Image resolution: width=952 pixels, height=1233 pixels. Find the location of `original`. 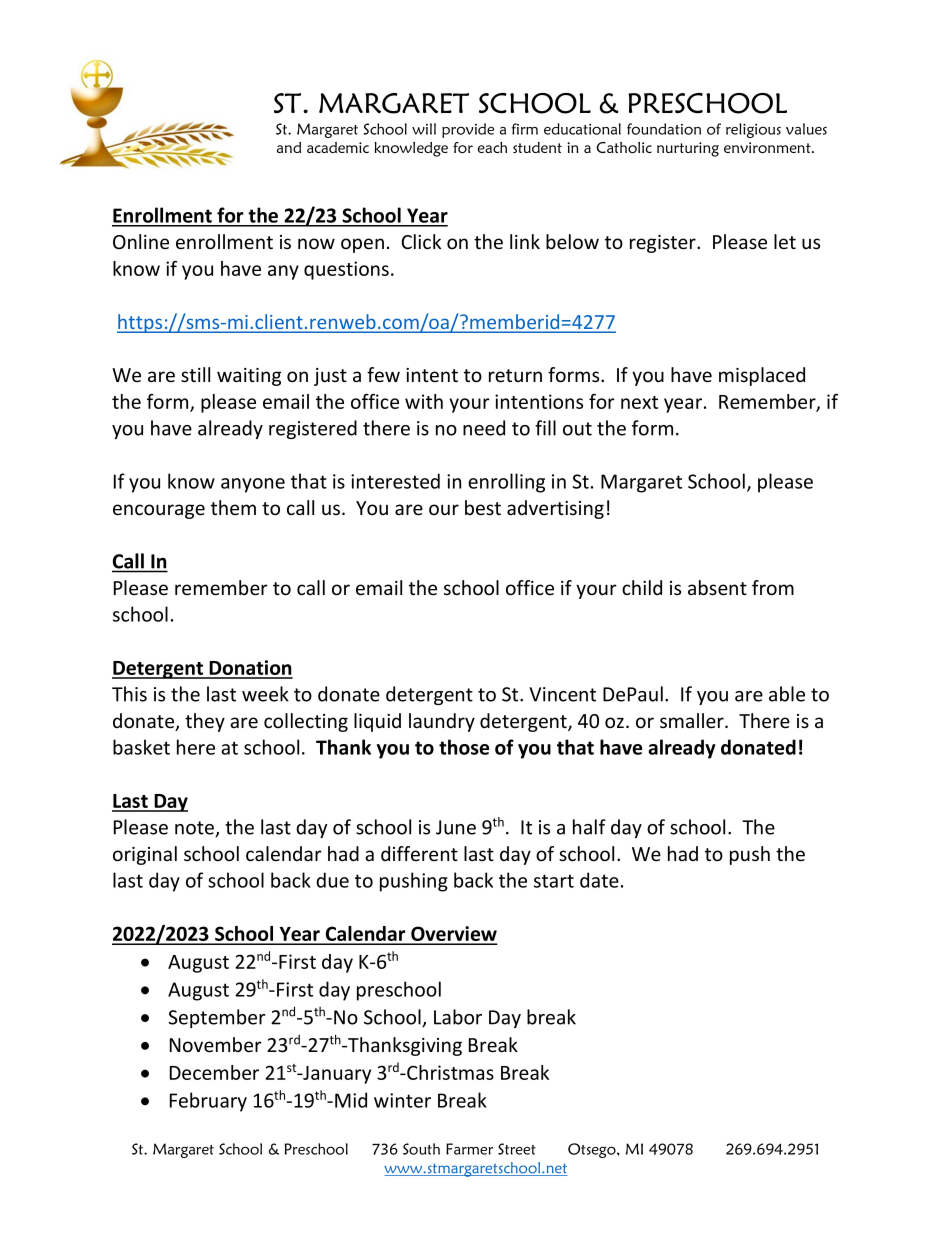

original is located at coordinates (145, 855).
